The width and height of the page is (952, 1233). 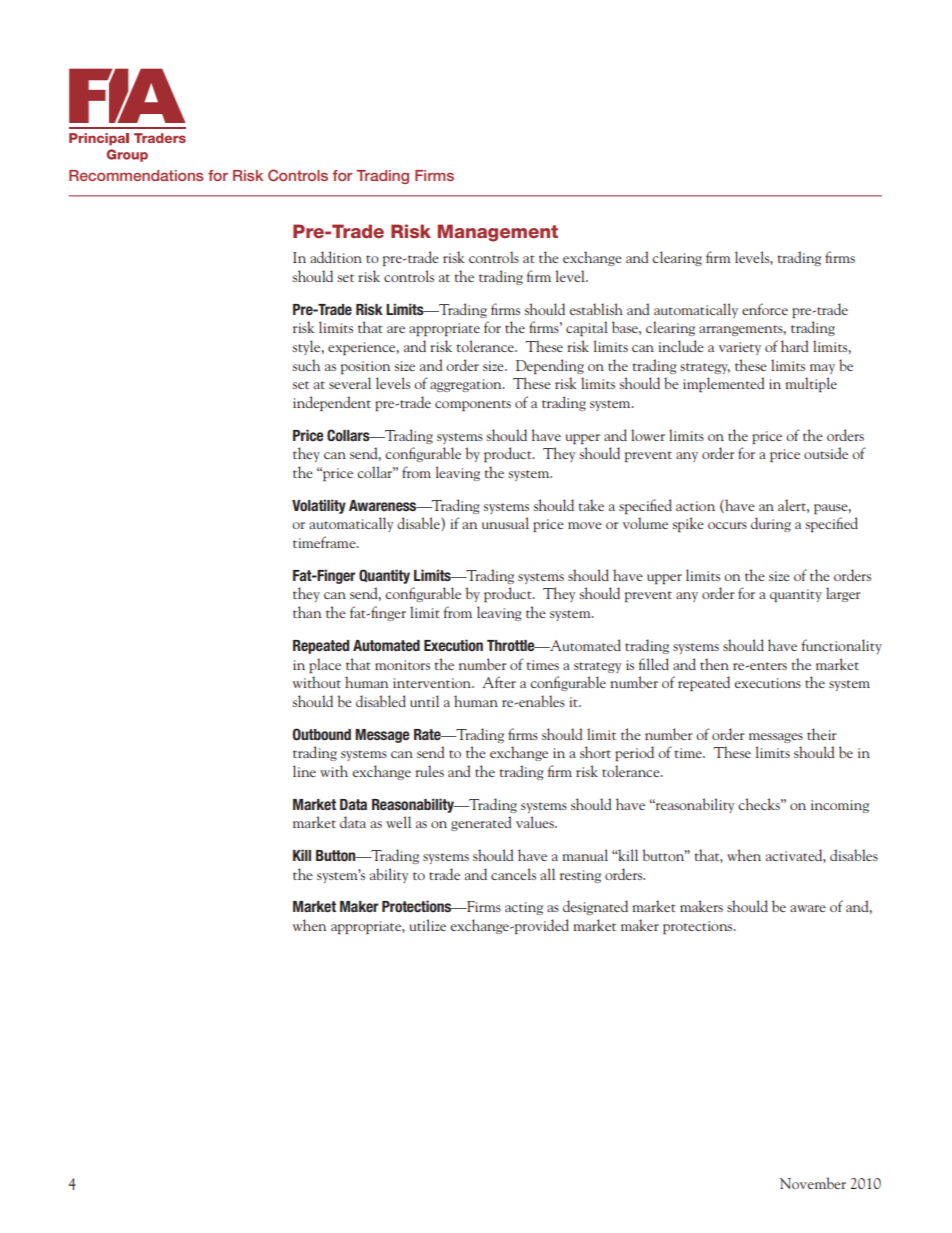 What do you see at coordinates (429, 771) in the page?
I see `rules` at bounding box center [429, 771].
